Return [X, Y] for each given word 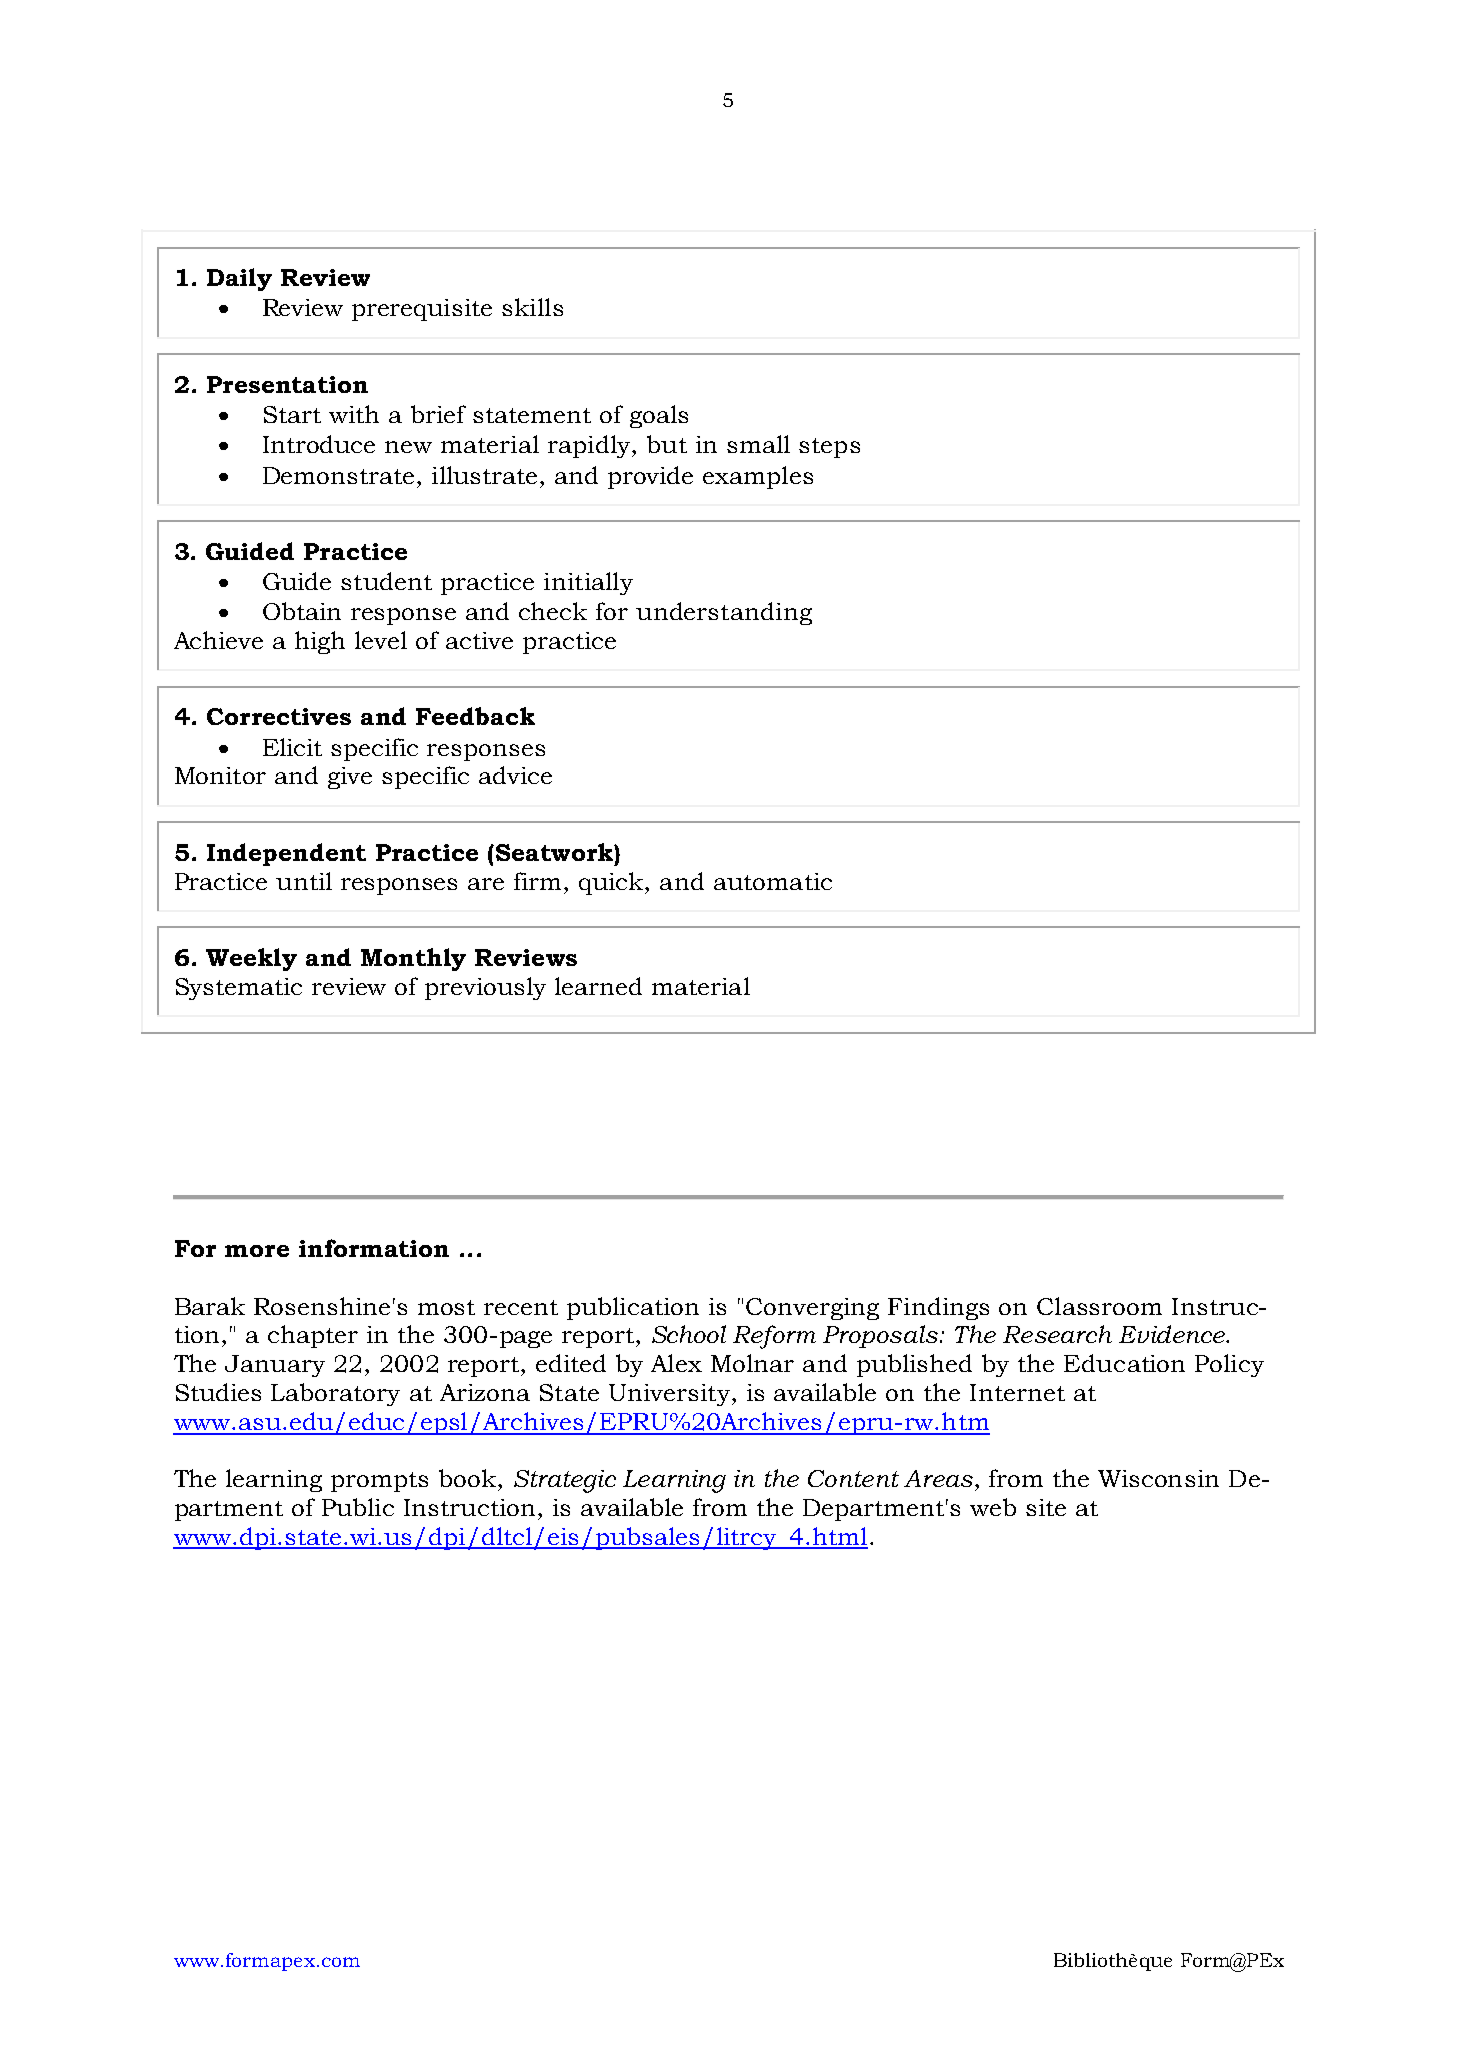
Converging [812, 1309]
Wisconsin [1158, 1478]
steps [829, 448]
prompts [379, 1482]
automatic [773, 881]
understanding [724, 613]
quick [612, 883]
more [257, 1251]
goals [659, 416]
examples [758, 477]
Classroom [1099, 1306]
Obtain [302, 611]
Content [853, 1478]
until [304, 881]
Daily [239, 279]
